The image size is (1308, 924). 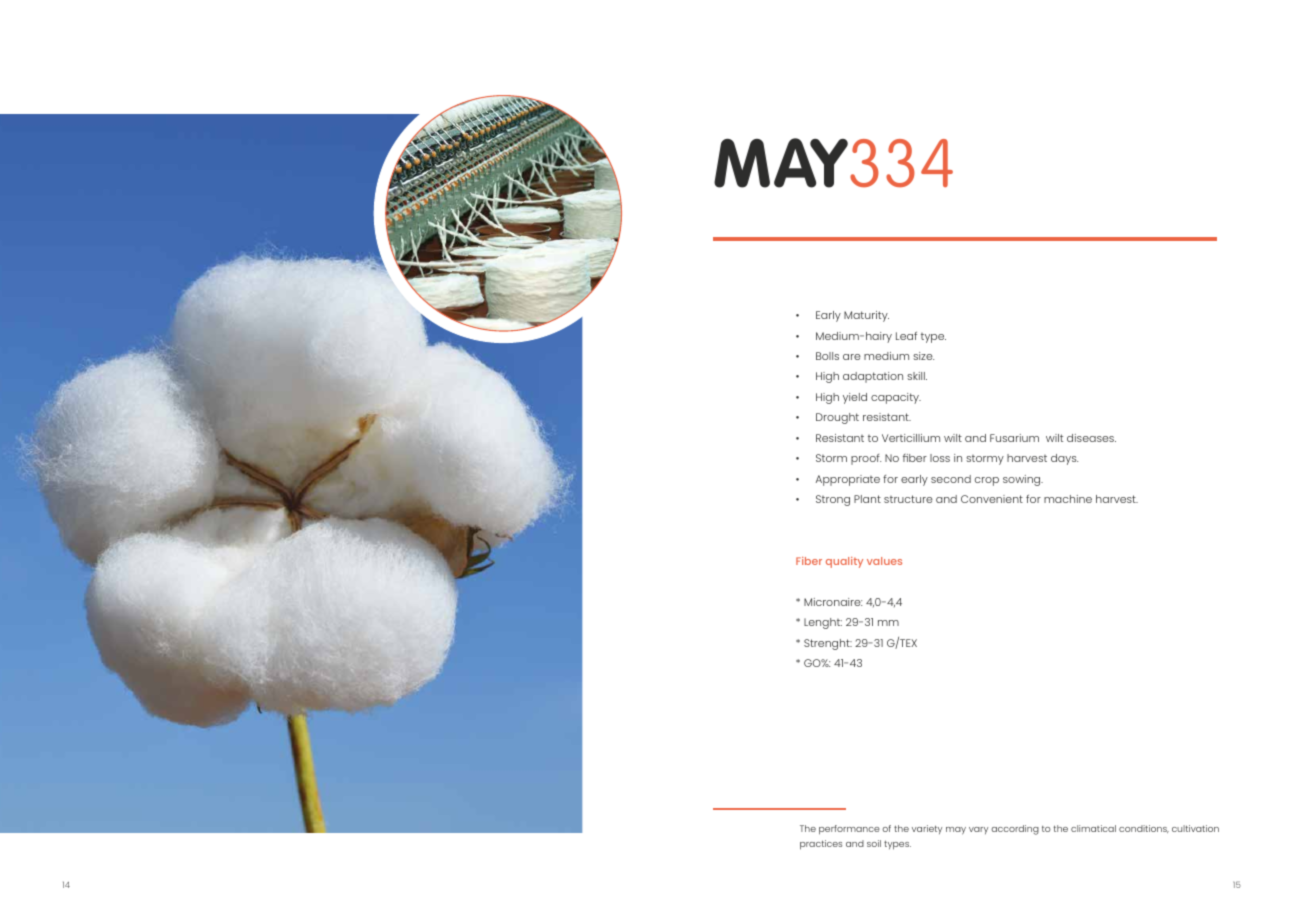 What do you see at coordinates (866, 316) in the screenshot?
I see `Maturity` at bounding box center [866, 316].
